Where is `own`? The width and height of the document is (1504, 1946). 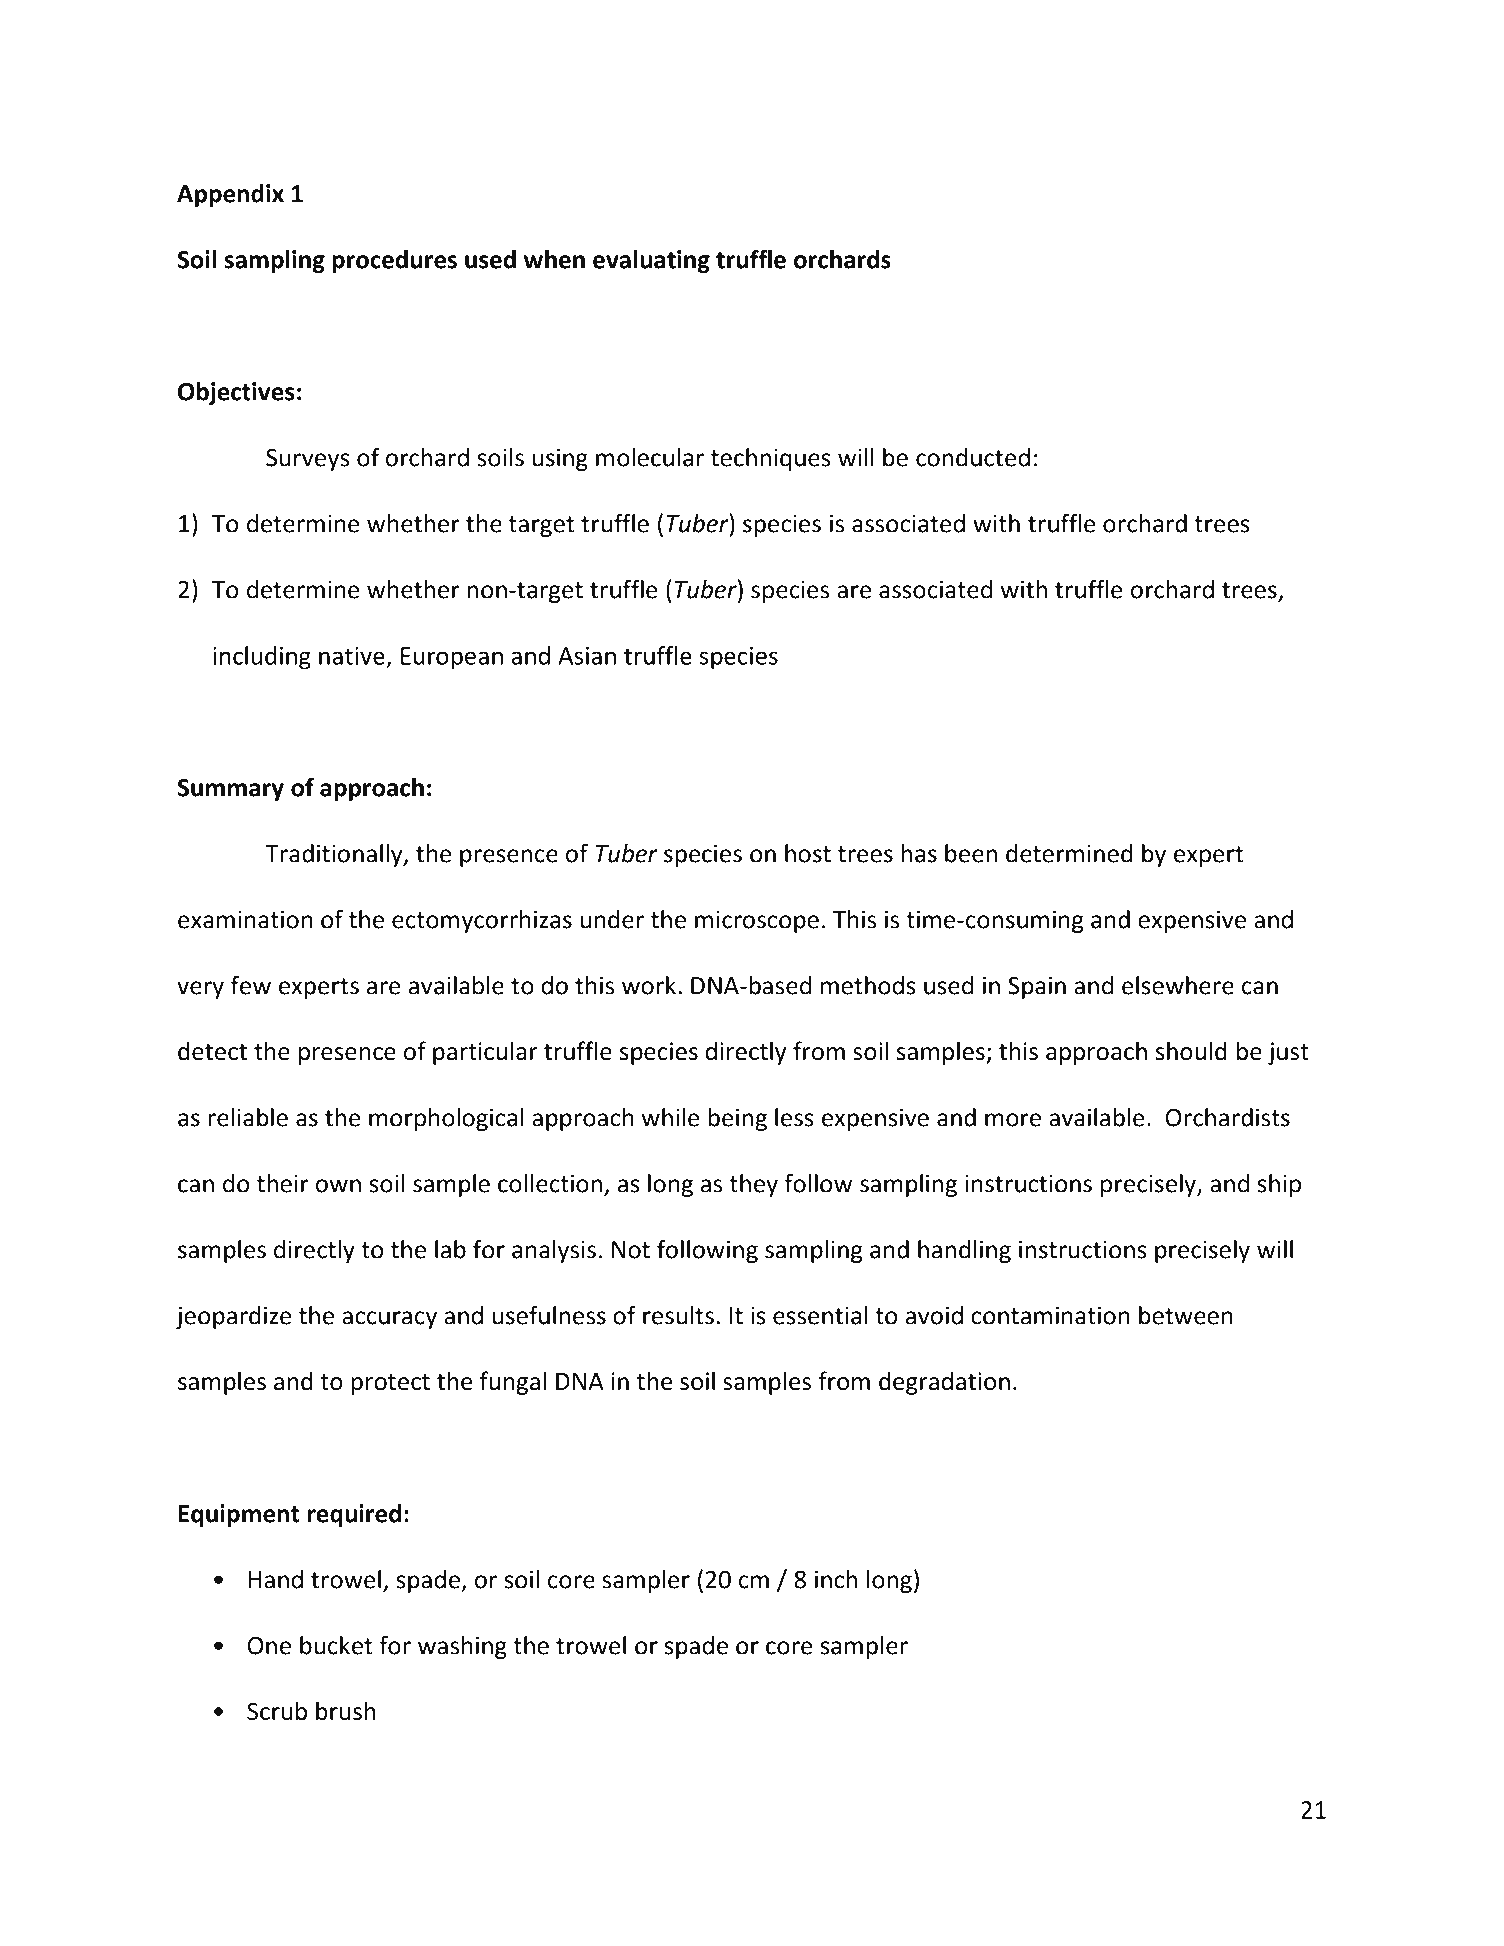 own is located at coordinates (338, 1186).
